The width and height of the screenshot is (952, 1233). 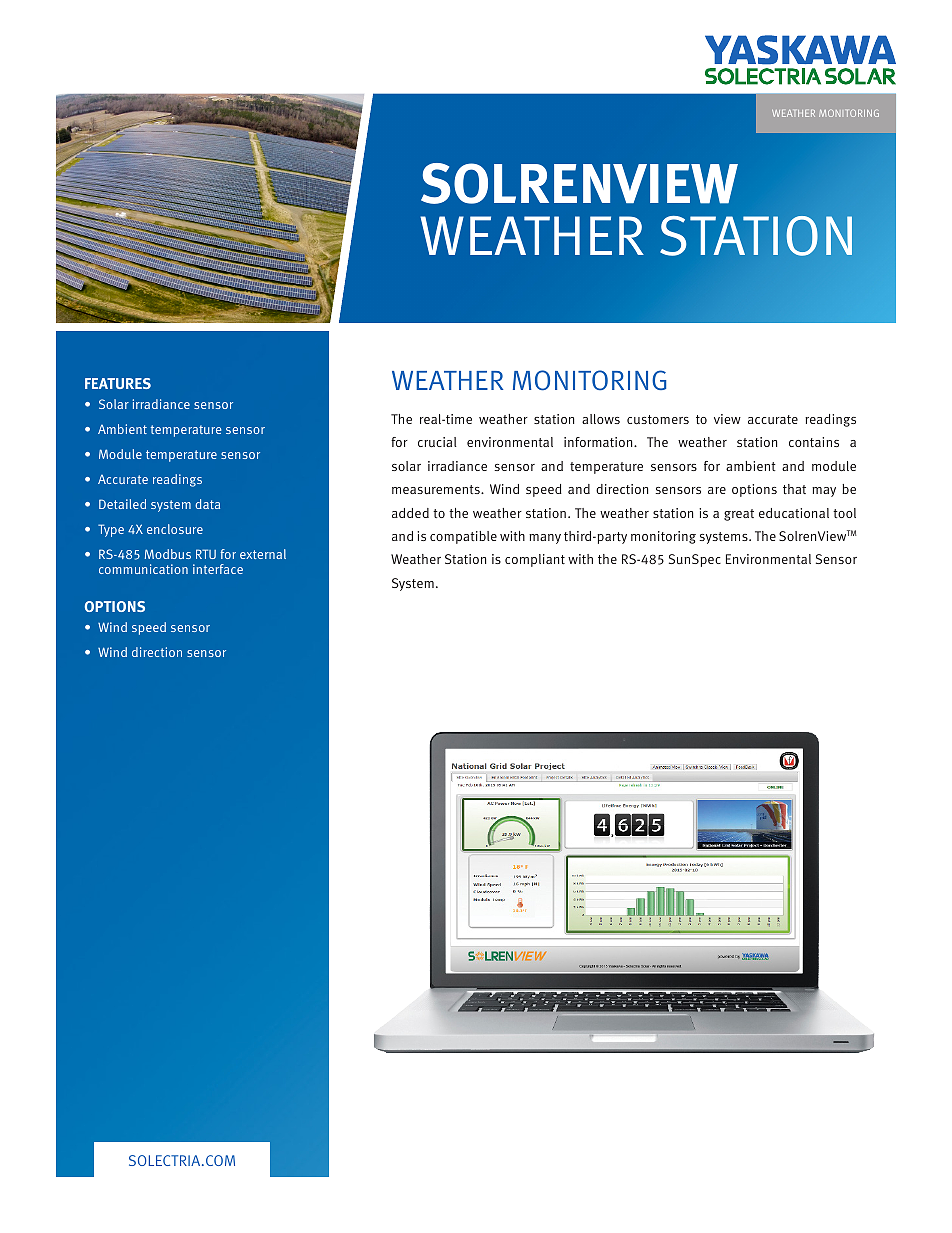 I want to click on information, so click(x=599, y=442).
